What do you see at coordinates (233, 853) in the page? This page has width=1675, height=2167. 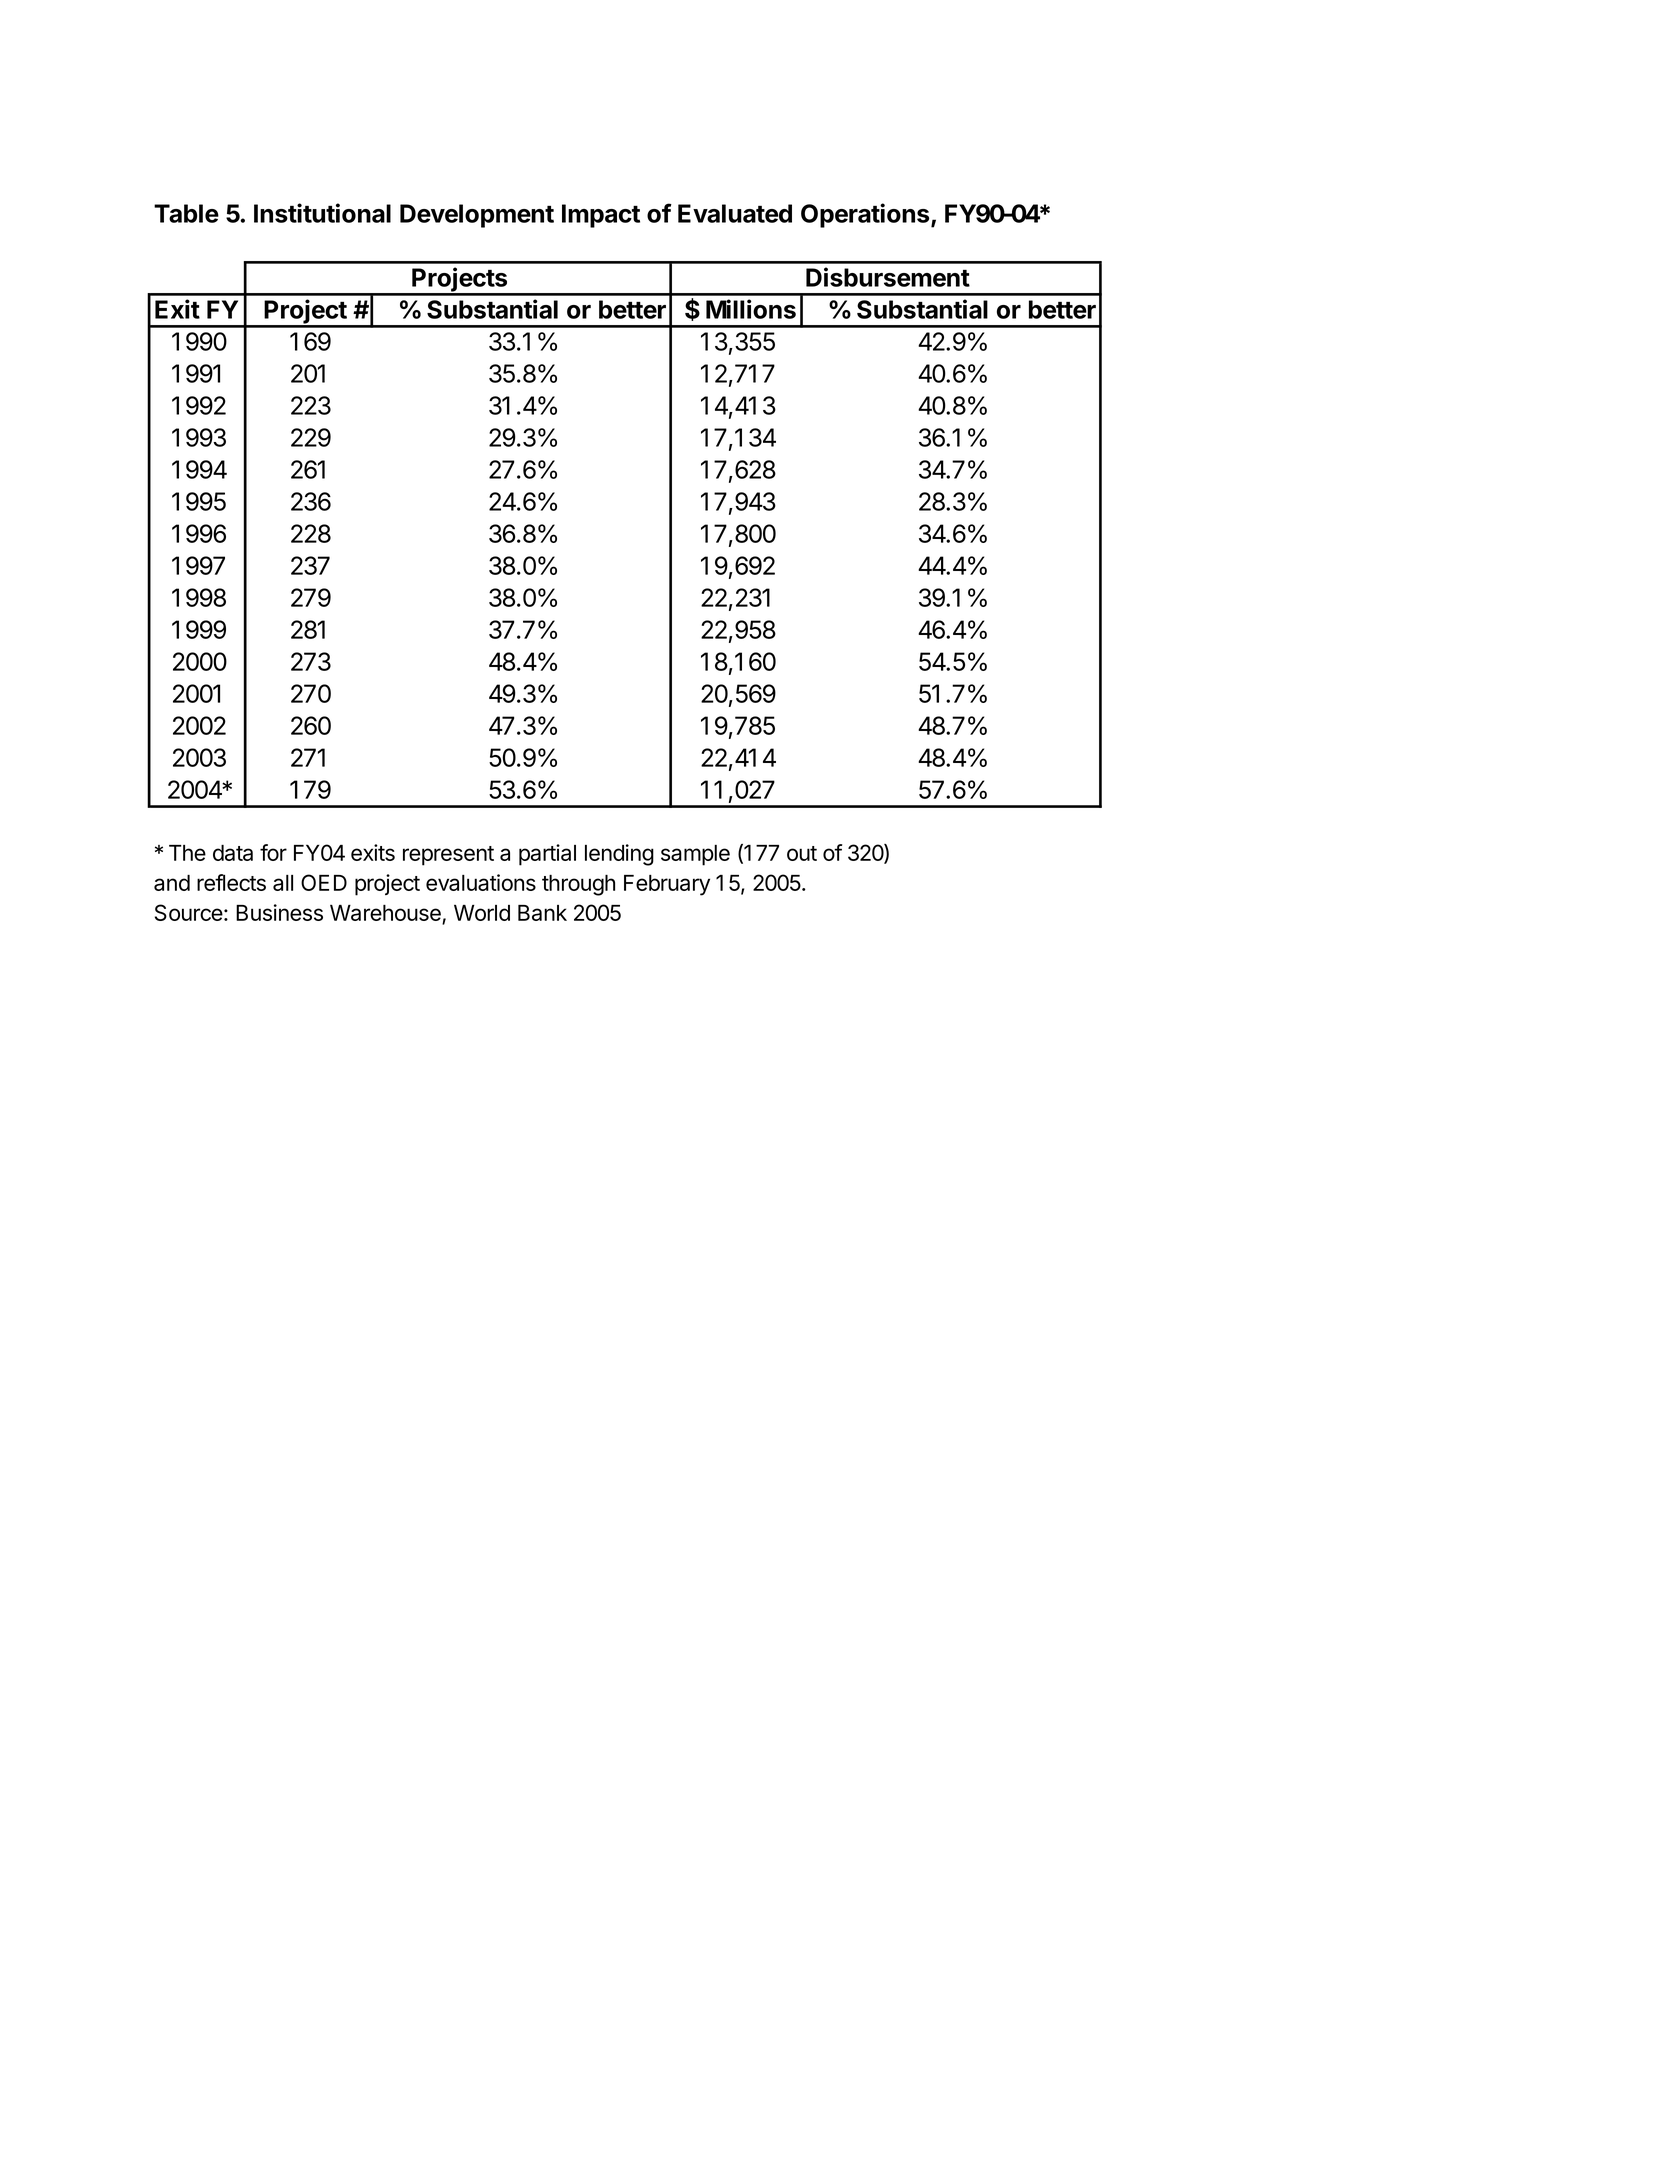 I see `data` at bounding box center [233, 853].
